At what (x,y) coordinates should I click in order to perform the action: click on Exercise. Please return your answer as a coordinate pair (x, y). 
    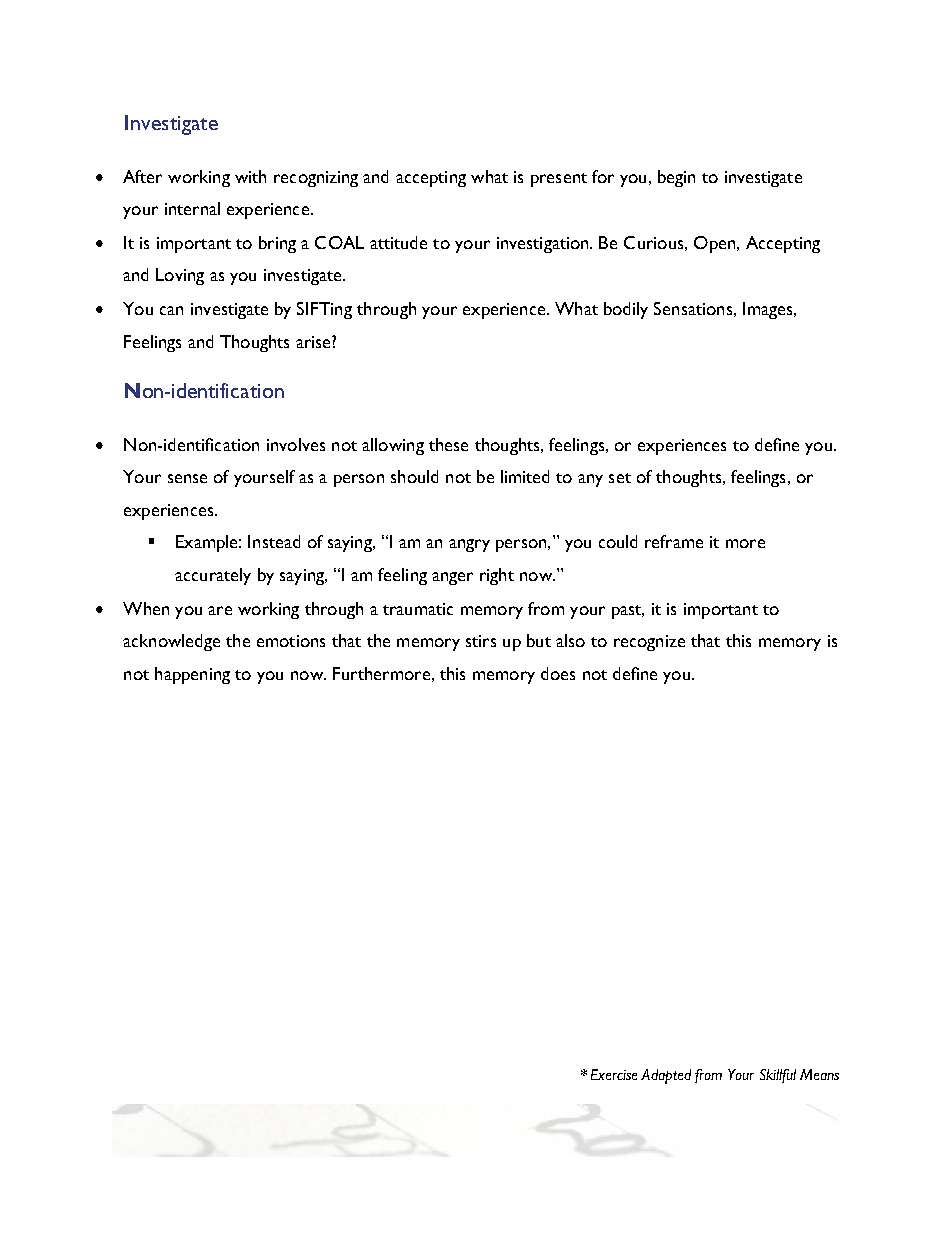
    Looking at the image, I should click on (614, 1074).
